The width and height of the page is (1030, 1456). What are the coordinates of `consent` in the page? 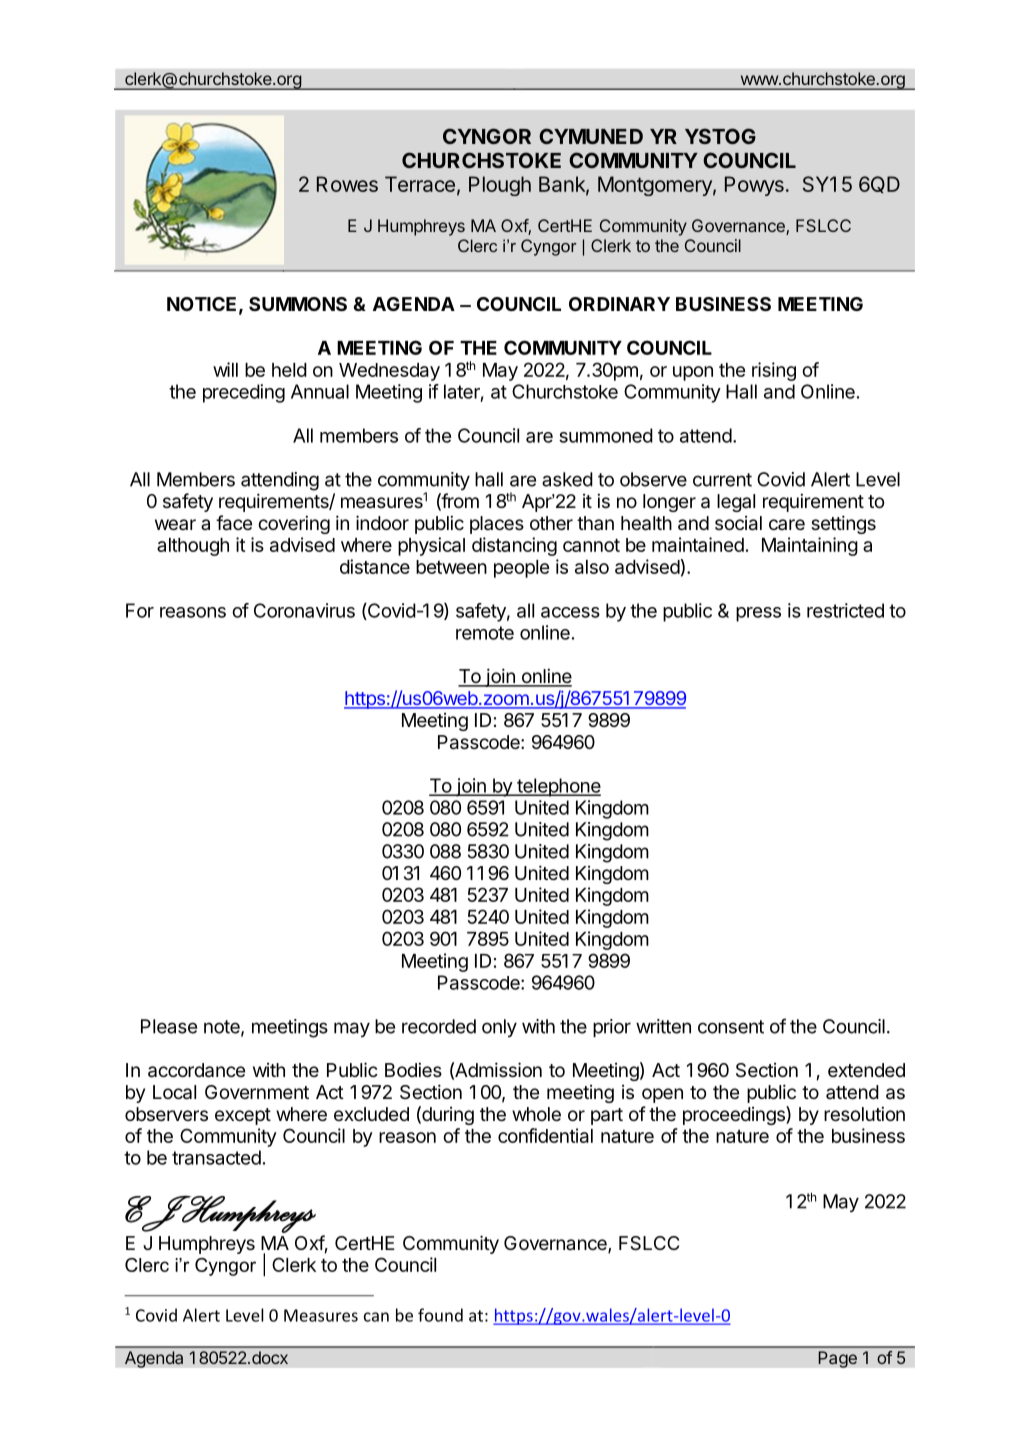 It's located at (731, 1027).
